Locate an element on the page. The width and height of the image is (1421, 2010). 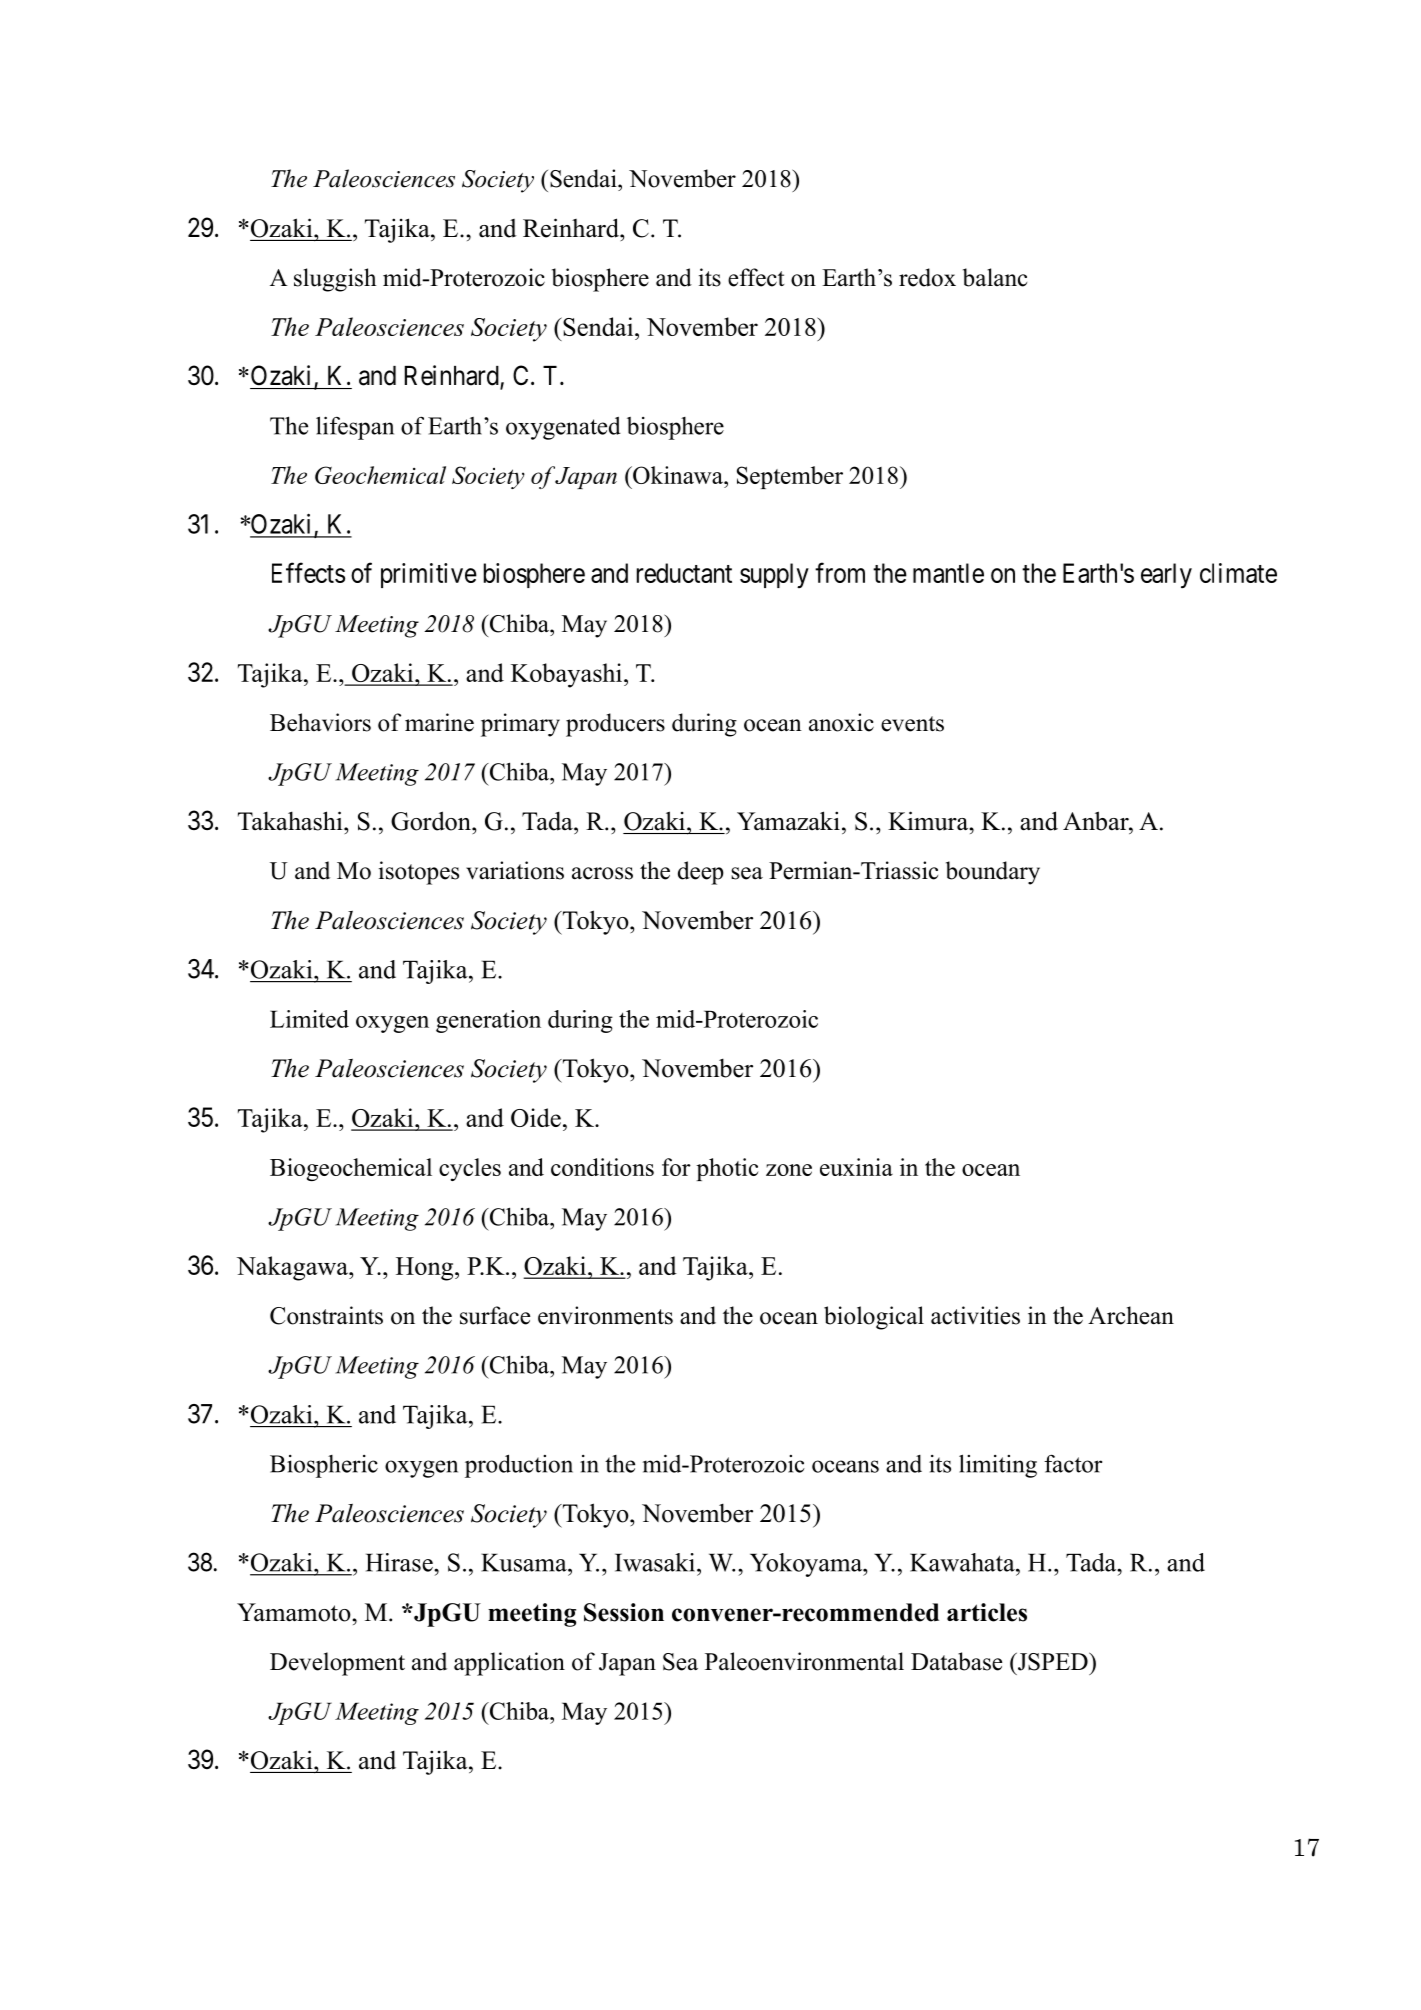
redox is located at coordinates (927, 277).
